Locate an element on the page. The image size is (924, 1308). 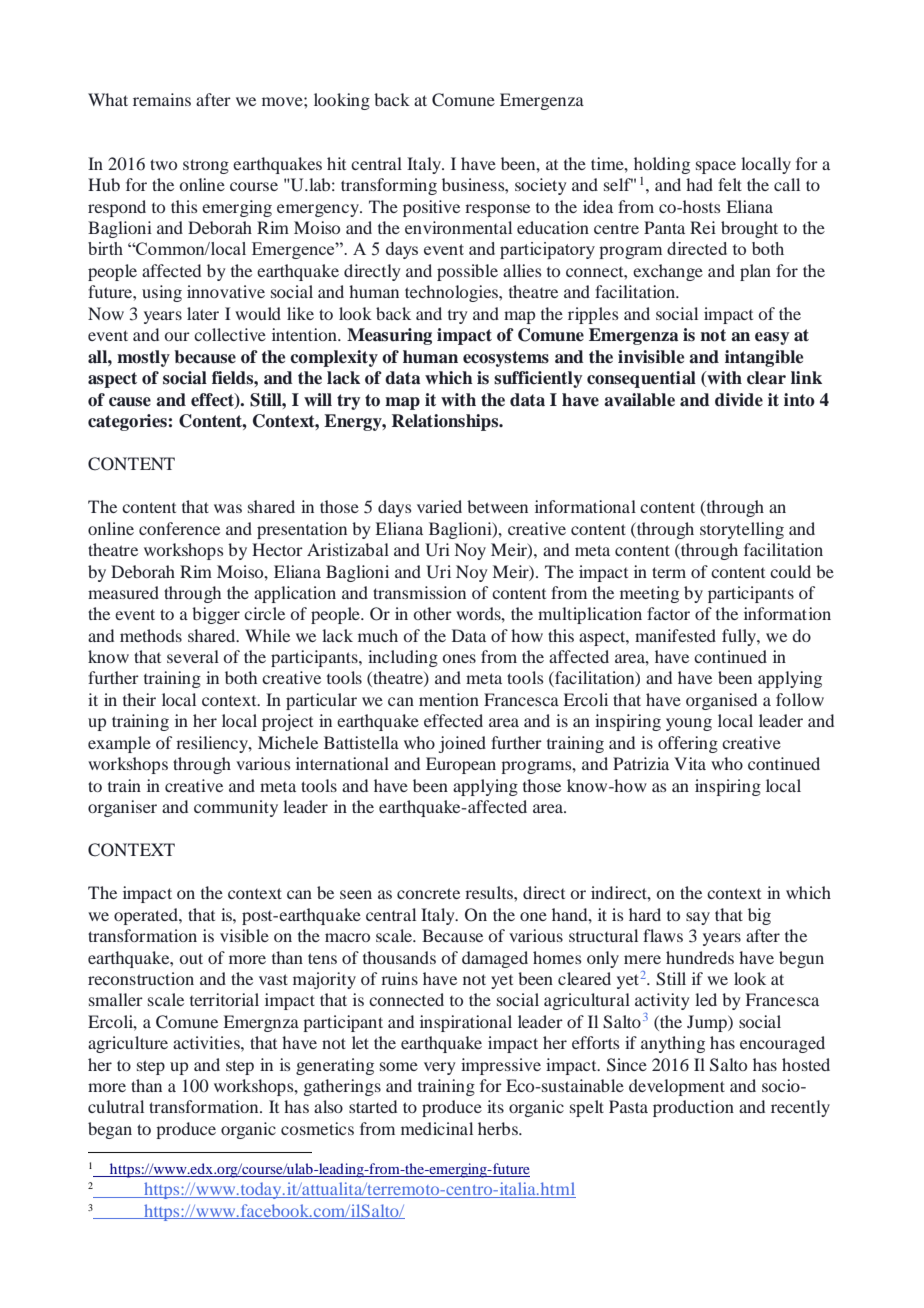
say is located at coordinates (698, 918).
